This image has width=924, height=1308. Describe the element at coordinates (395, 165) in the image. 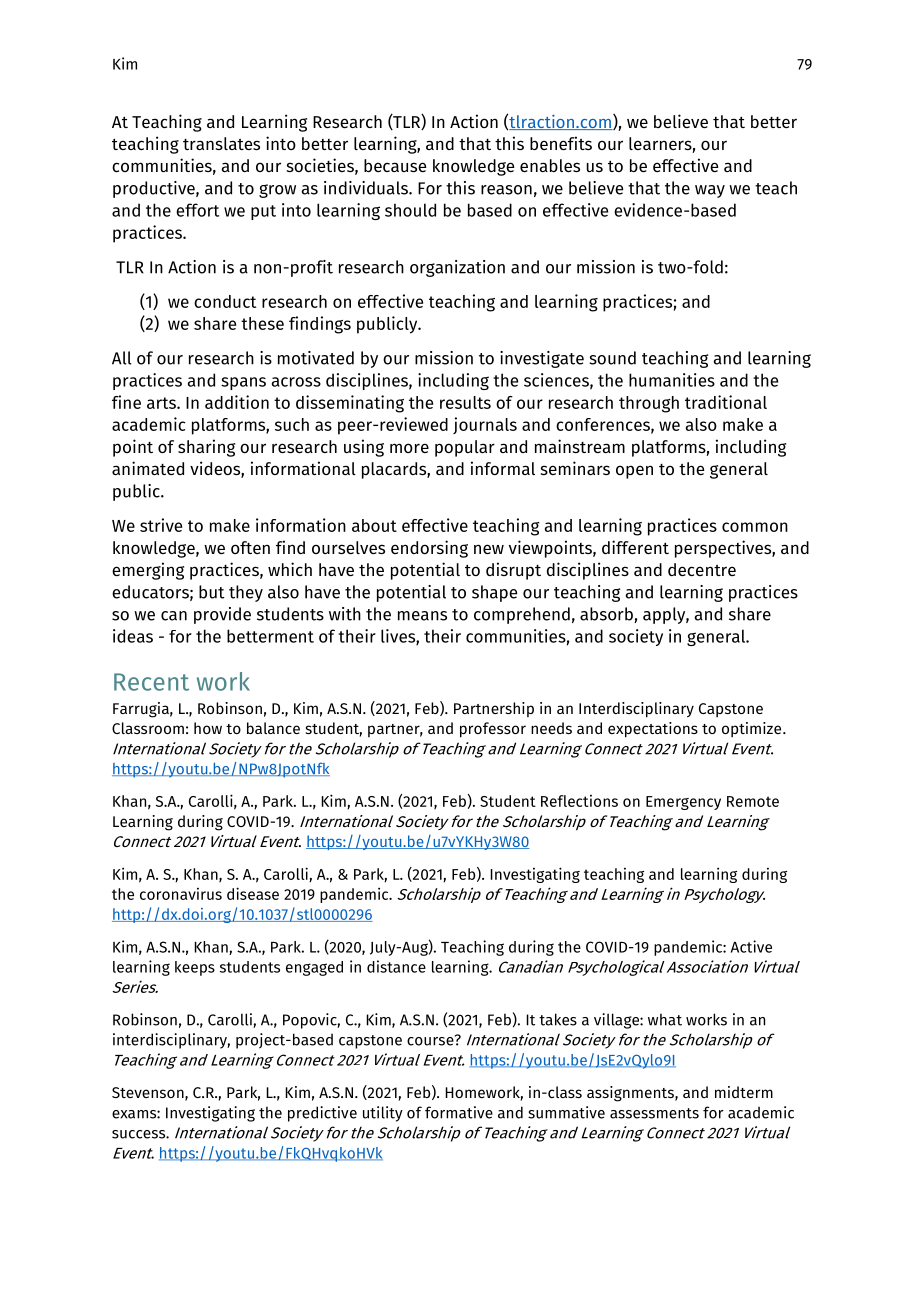

I see `because` at that location.
